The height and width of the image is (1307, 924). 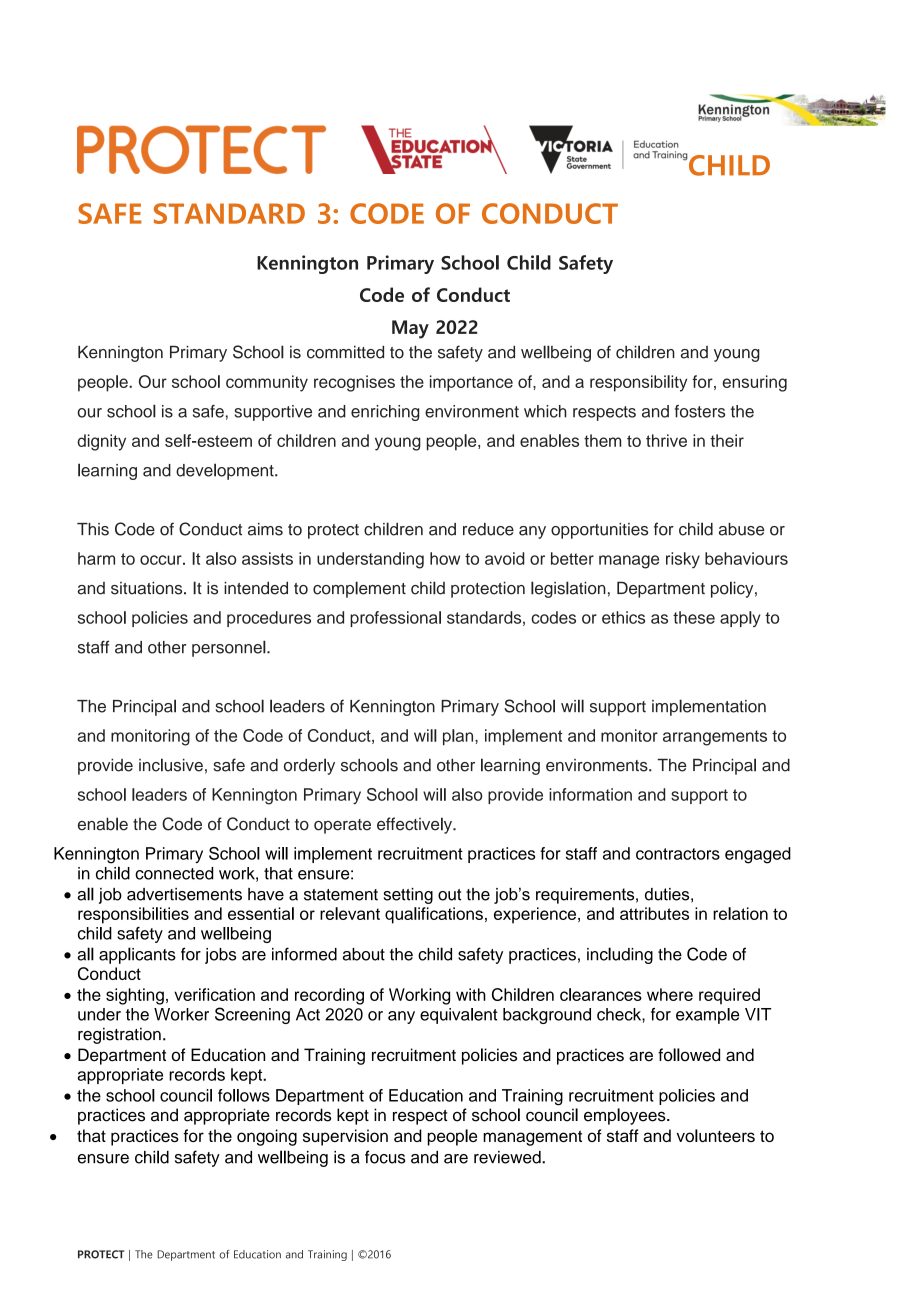 What do you see at coordinates (226, 471) in the image?
I see `development` at bounding box center [226, 471].
